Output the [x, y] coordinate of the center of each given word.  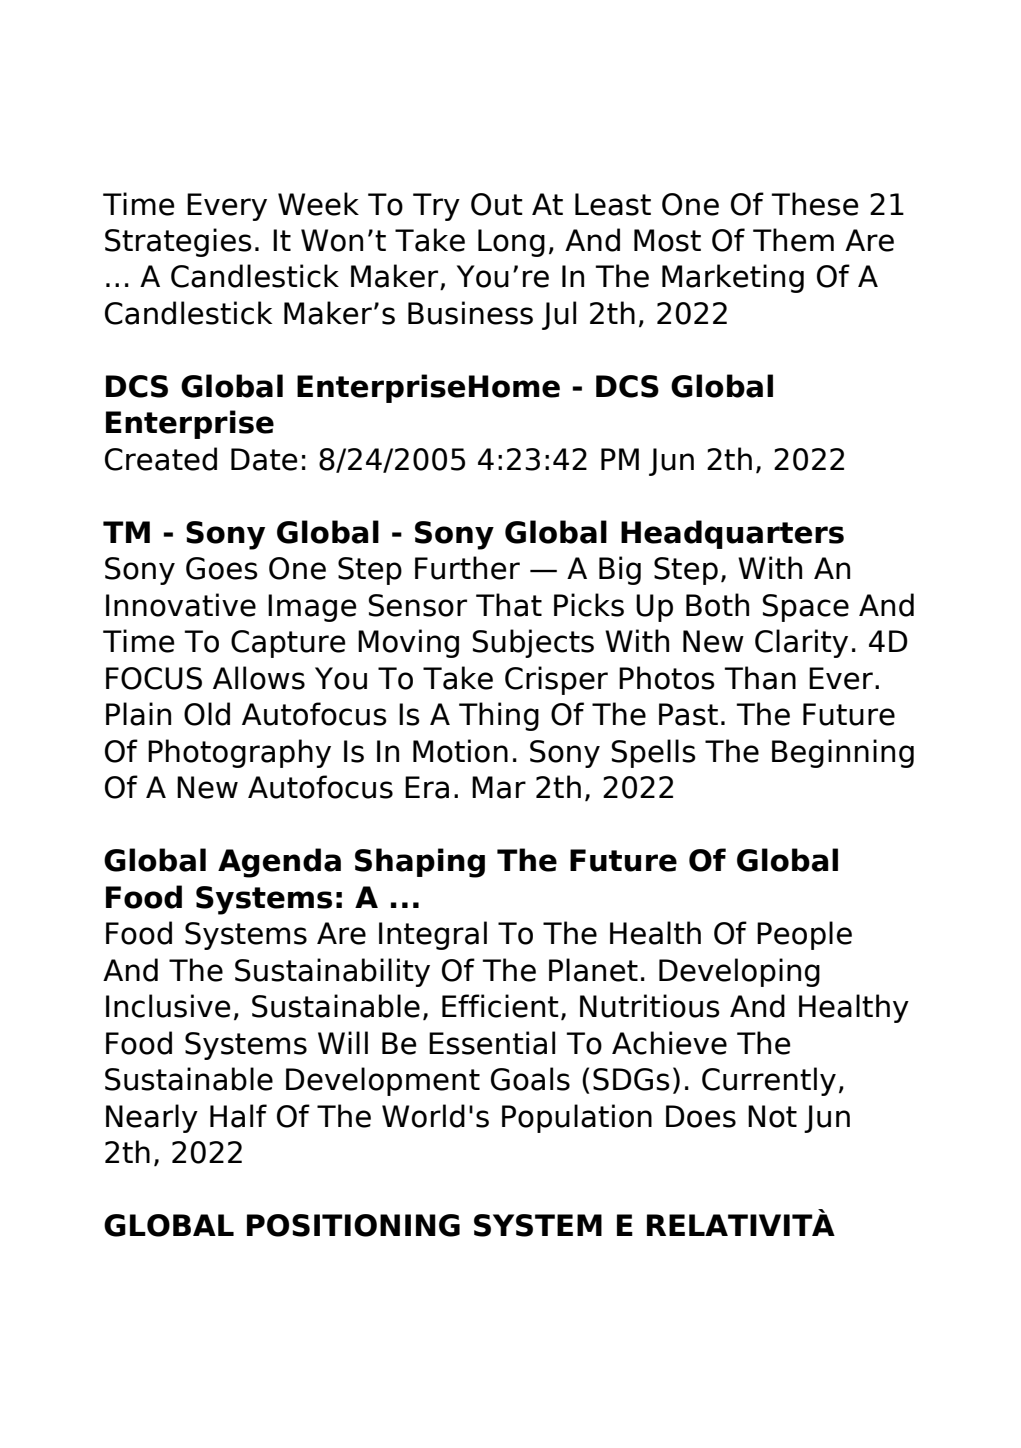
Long [511, 243]
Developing [739, 972]
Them [793, 240]
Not [772, 1116]
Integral [433, 935]
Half [238, 1116]
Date [264, 459]
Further [467, 568]
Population [577, 1118]
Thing [499, 716]
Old [207, 714]
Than [760, 678]
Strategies [178, 242]
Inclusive [168, 1006]
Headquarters [732, 534]
